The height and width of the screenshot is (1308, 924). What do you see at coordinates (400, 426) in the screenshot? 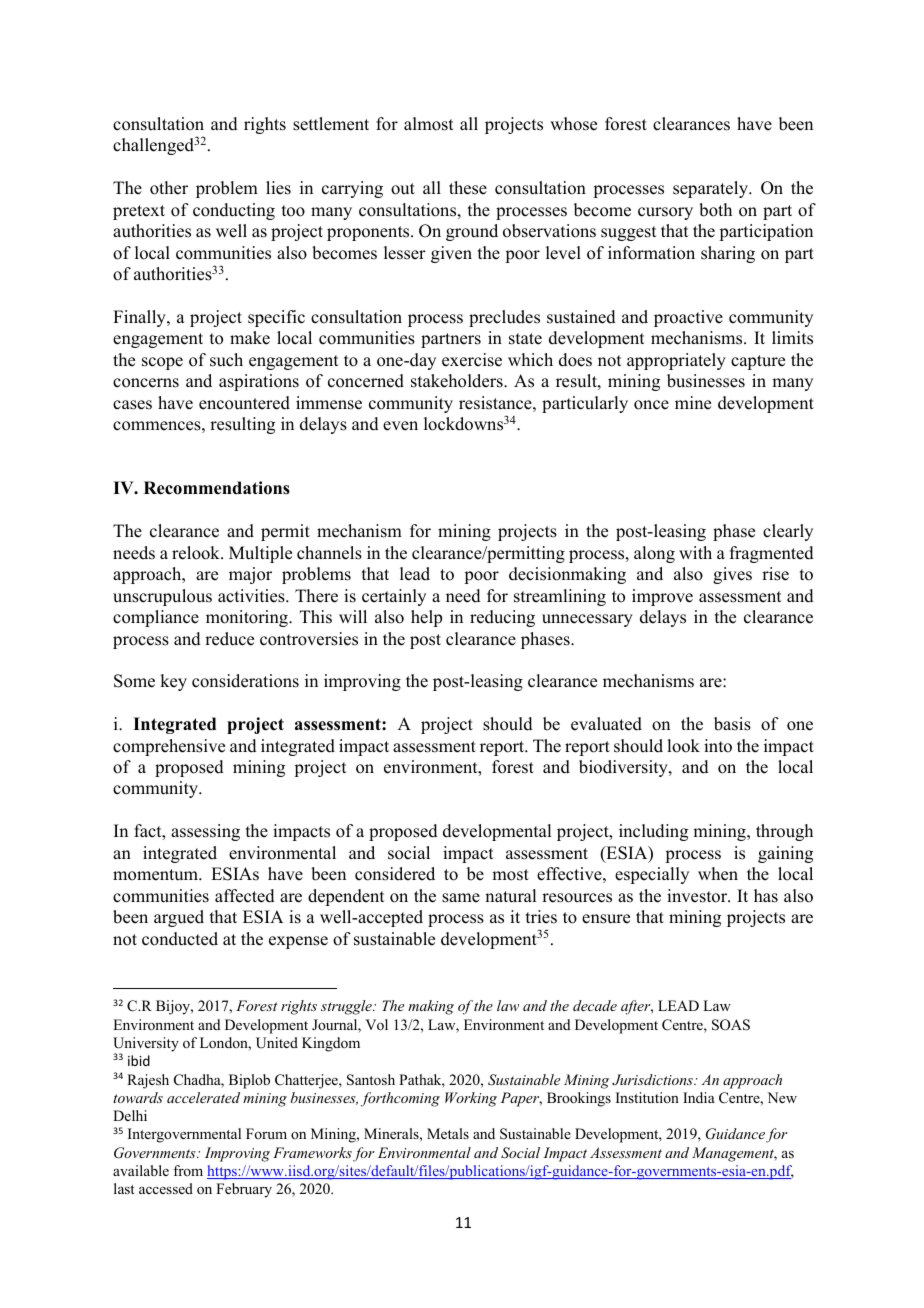
I see `even` at bounding box center [400, 426].
